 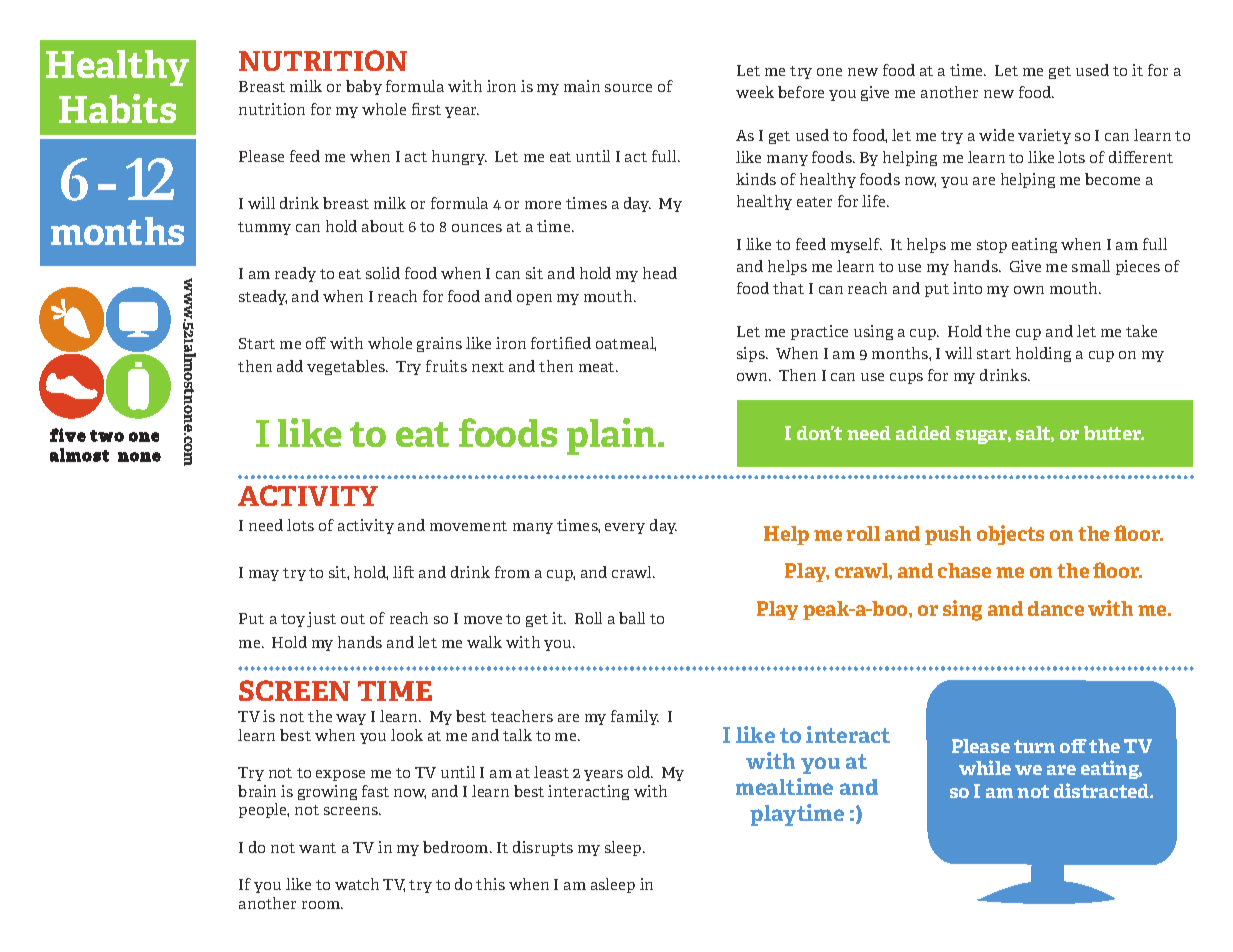 I want to click on source, so click(x=628, y=88).
